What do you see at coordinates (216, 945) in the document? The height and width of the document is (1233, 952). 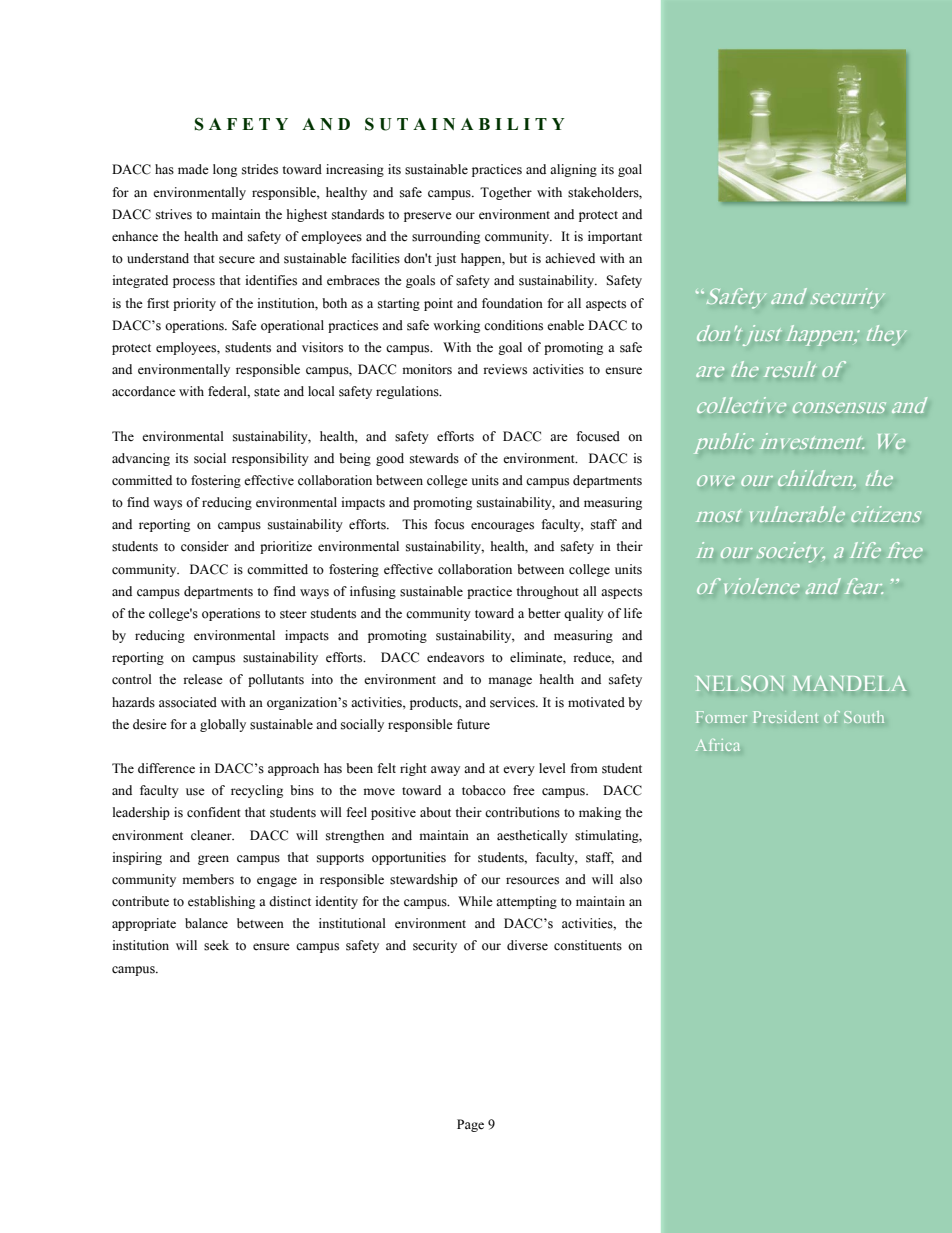 I see `seek` at bounding box center [216, 945].
